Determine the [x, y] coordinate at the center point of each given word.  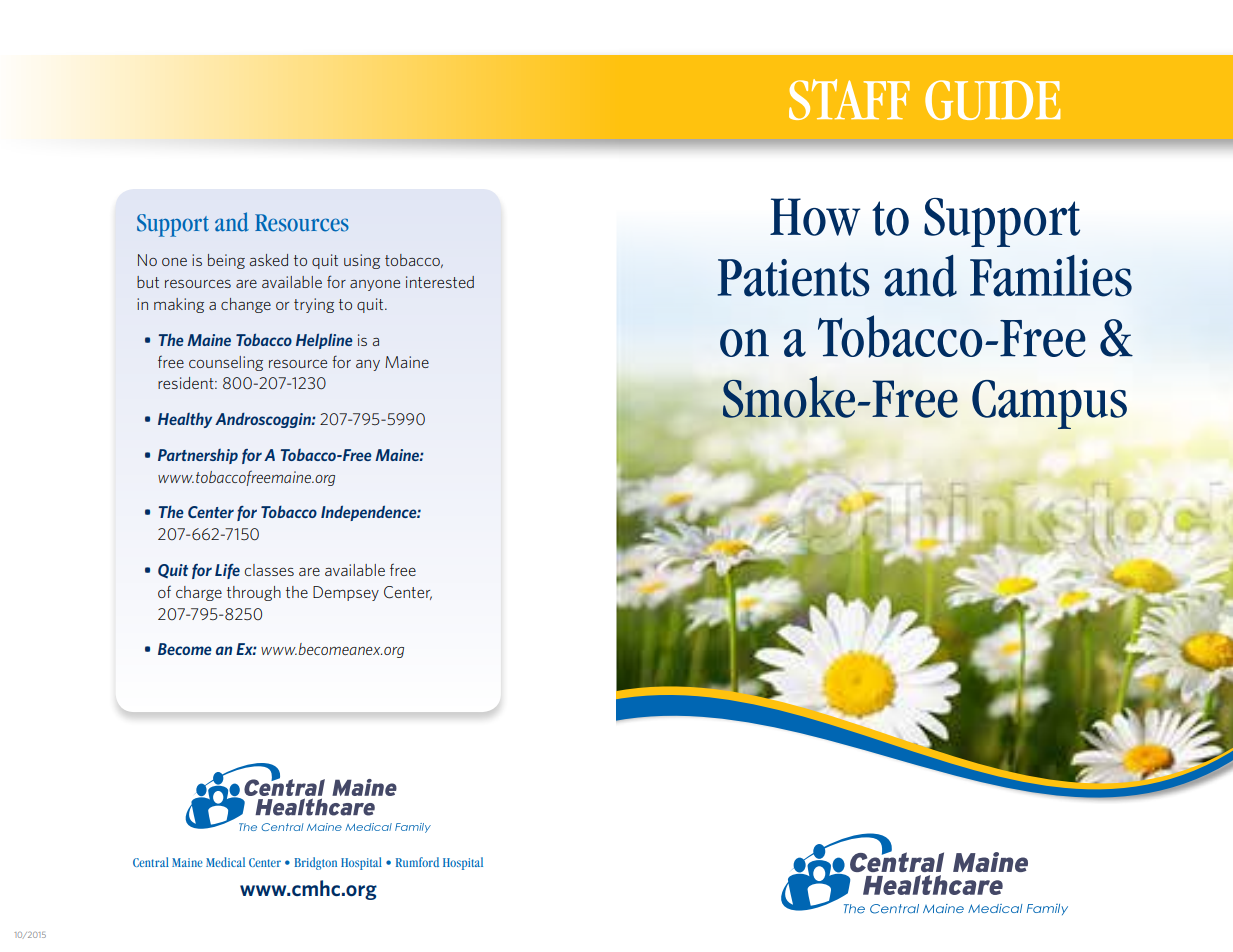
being [226, 261]
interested [440, 282]
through [254, 593]
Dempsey [346, 593]
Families [1051, 276]
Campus [1049, 404]
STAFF [849, 99]
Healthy [185, 420]
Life [227, 571]
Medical [225, 862]
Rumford [417, 862]
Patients [793, 278]
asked [269, 260]
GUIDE [992, 100]
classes [269, 570]
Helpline [324, 341]
